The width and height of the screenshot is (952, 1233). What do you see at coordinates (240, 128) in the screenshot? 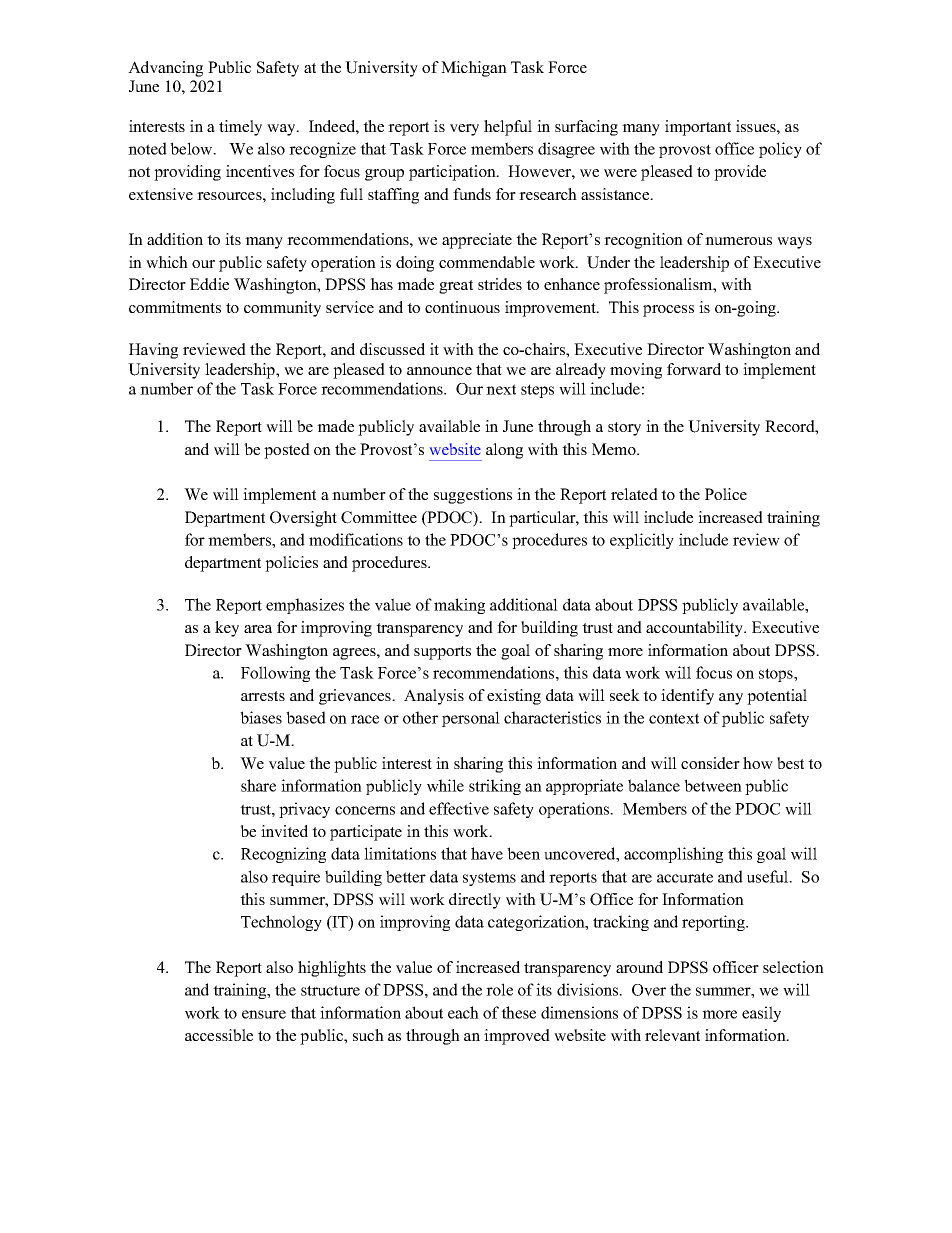
I see `timely` at bounding box center [240, 128].
